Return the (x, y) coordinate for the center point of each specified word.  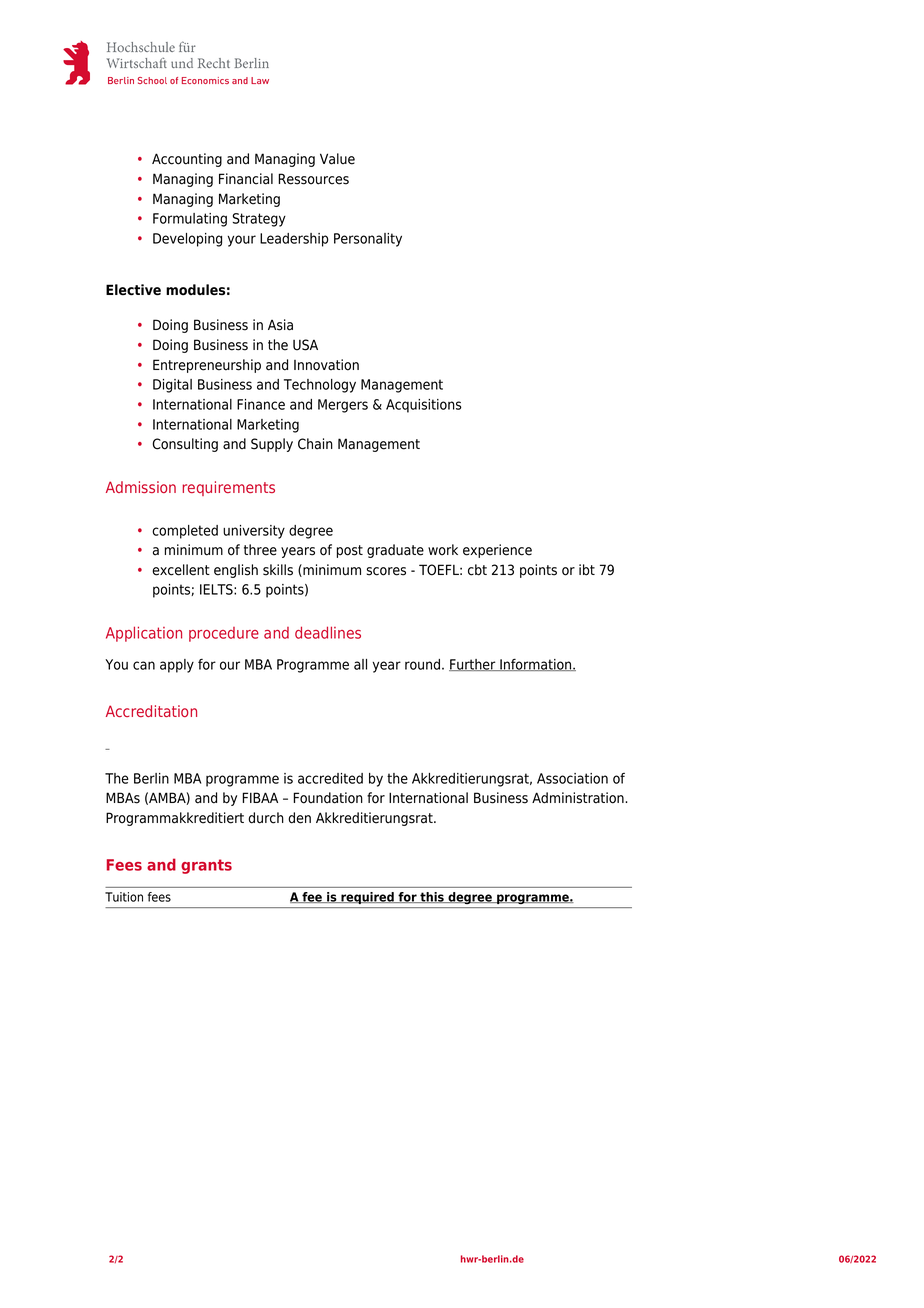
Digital (172, 386)
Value (337, 159)
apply (177, 666)
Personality (368, 240)
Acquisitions (424, 406)
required (367, 898)
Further (473, 665)
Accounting (187, 160)
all (360, 664)
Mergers (343, 406)
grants (206, 866)
